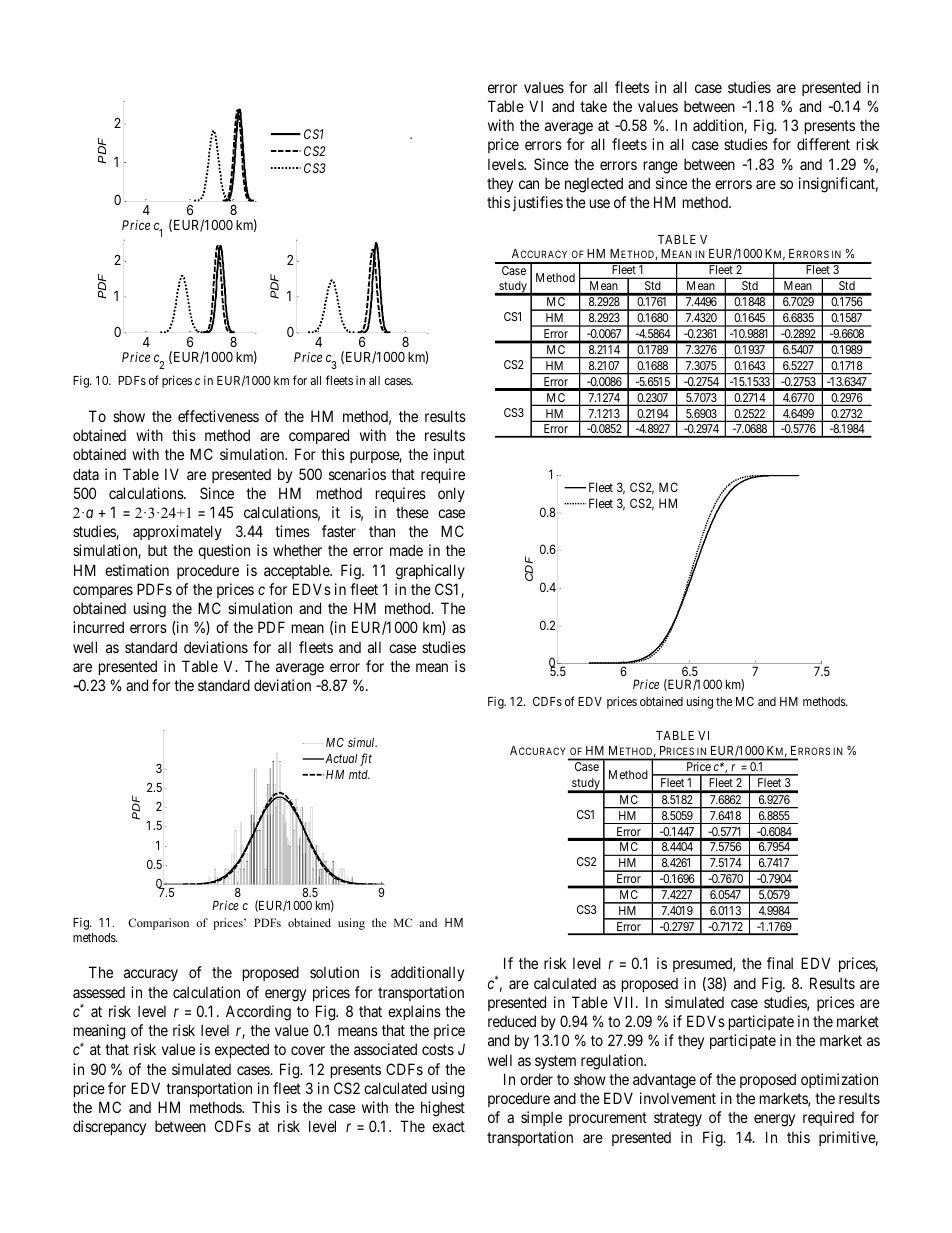  I want to click on justifies, so click(538, 203).
